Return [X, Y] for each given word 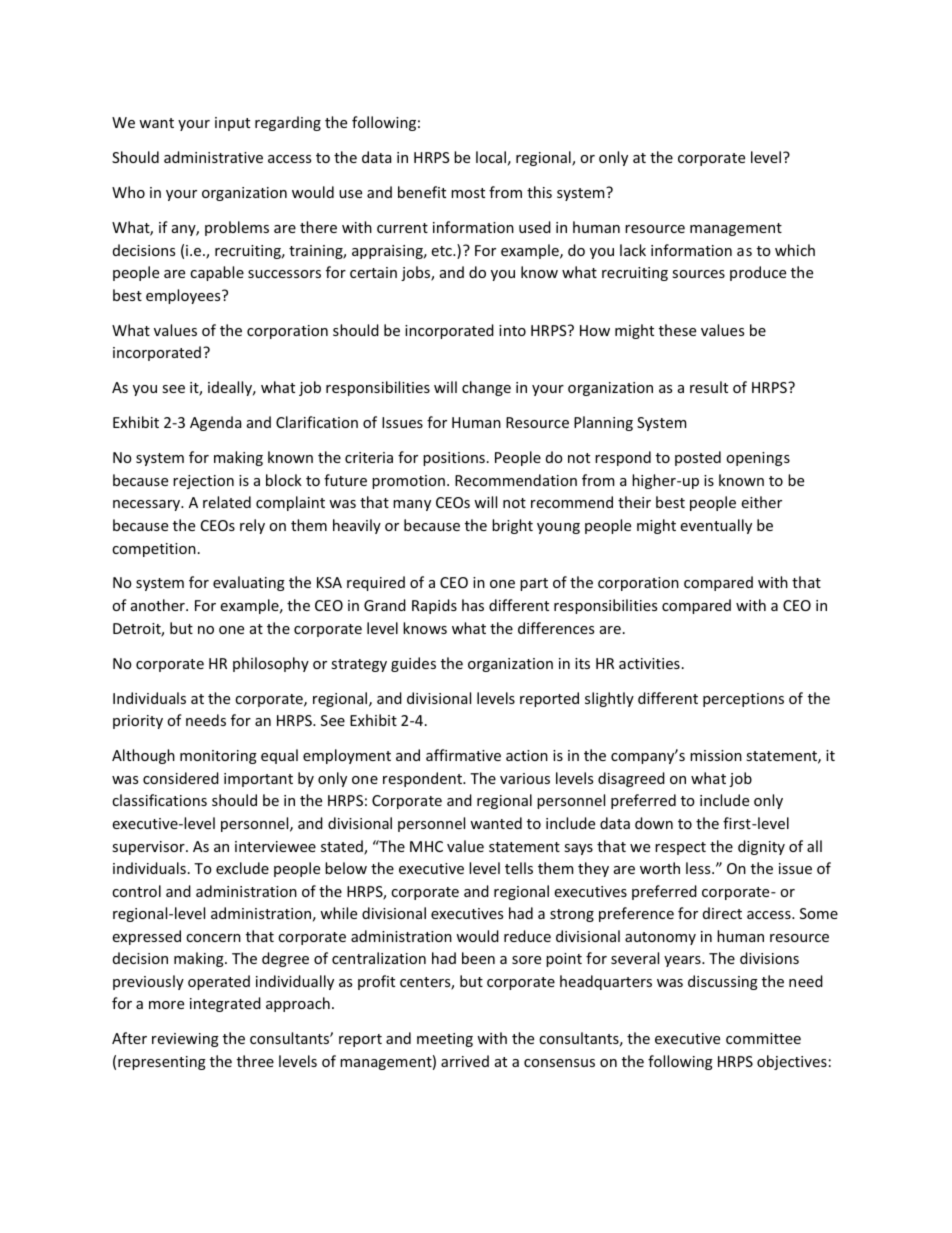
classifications [159, 800]
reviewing [185, 1040]
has [473, 605]
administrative [213, 157]
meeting [445, 1040]
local [491, 157]
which [795, 250]
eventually [716, 526]
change [486, 388]
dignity [761, 847]
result [709, 387]
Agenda [215, 423]
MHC [426, 846]
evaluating [249, 583]
